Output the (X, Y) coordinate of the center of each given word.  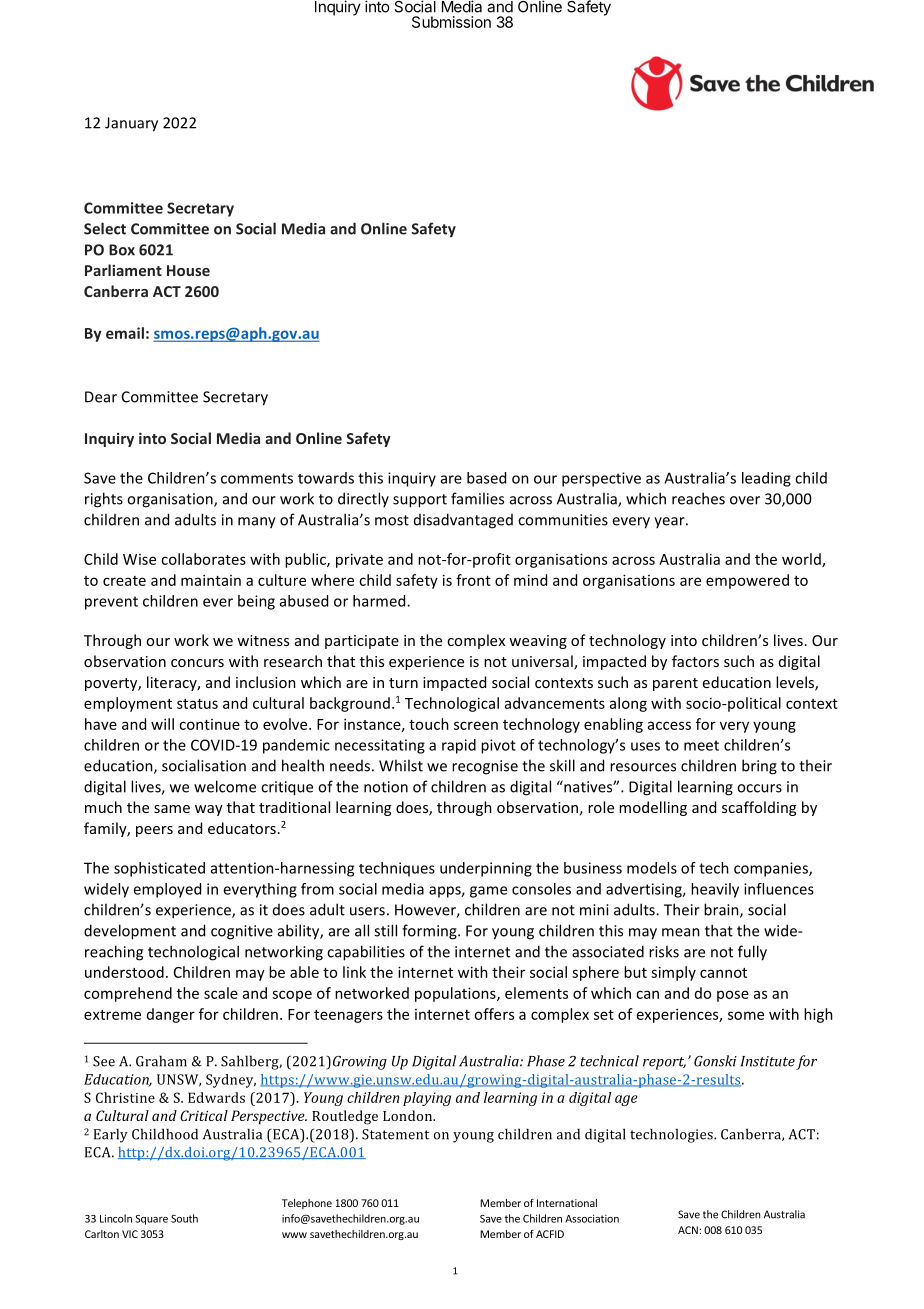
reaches (698, 498)
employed (167, 890)
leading (766, 479)
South (184, 1218)
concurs (197, 663)
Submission (451, 22)
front (473, 580)
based (486, 478)
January (131, 124)
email (125, 333)
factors (695, 661)
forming (430, 932)
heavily (715, 890)
